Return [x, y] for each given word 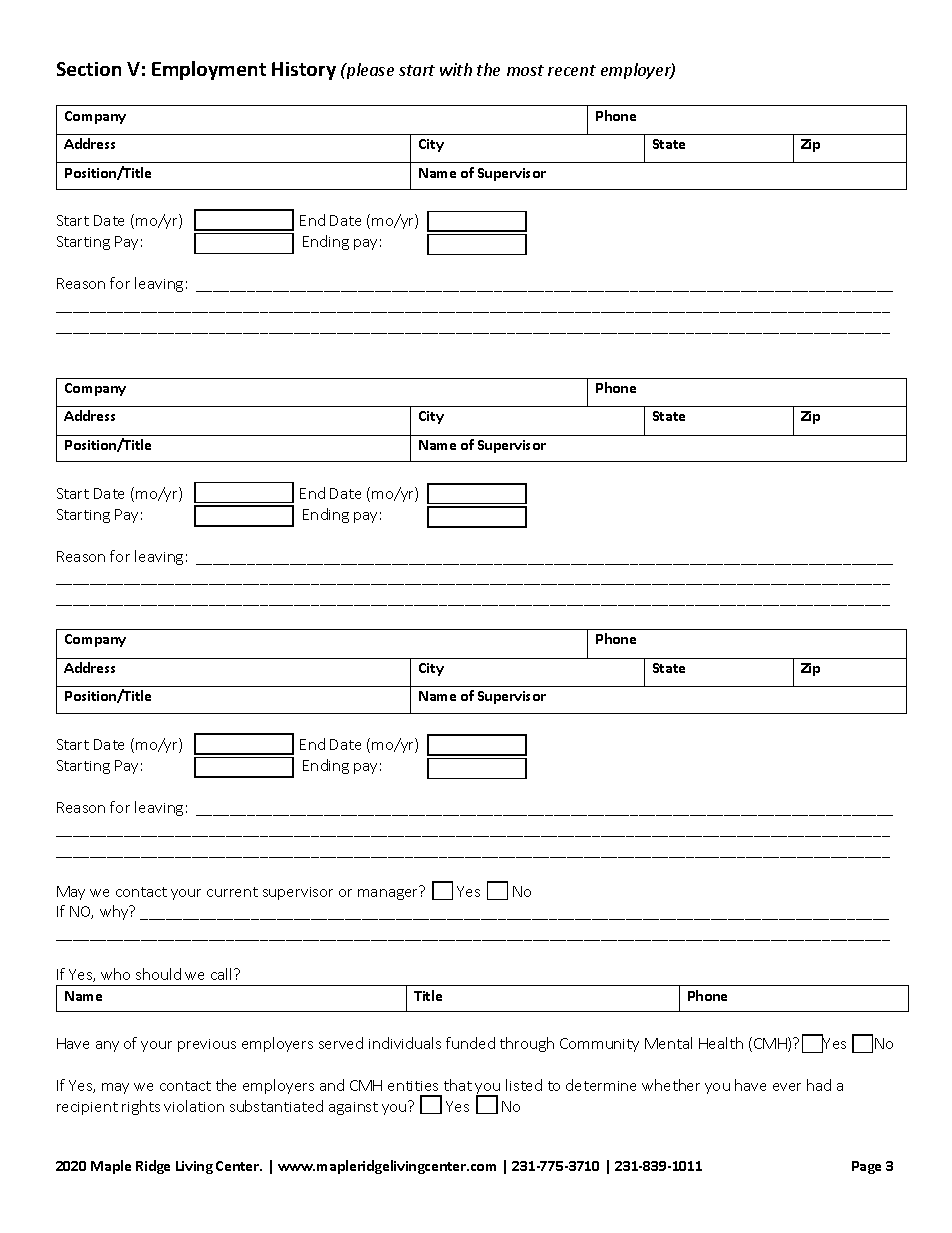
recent [572, 70]
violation [194, 1106]
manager [389, 893]
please [369, 71]
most [525, 70]
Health [721, 1043]
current [232, 892]
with [456, 69]
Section [89, 69]
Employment [209, 70]
